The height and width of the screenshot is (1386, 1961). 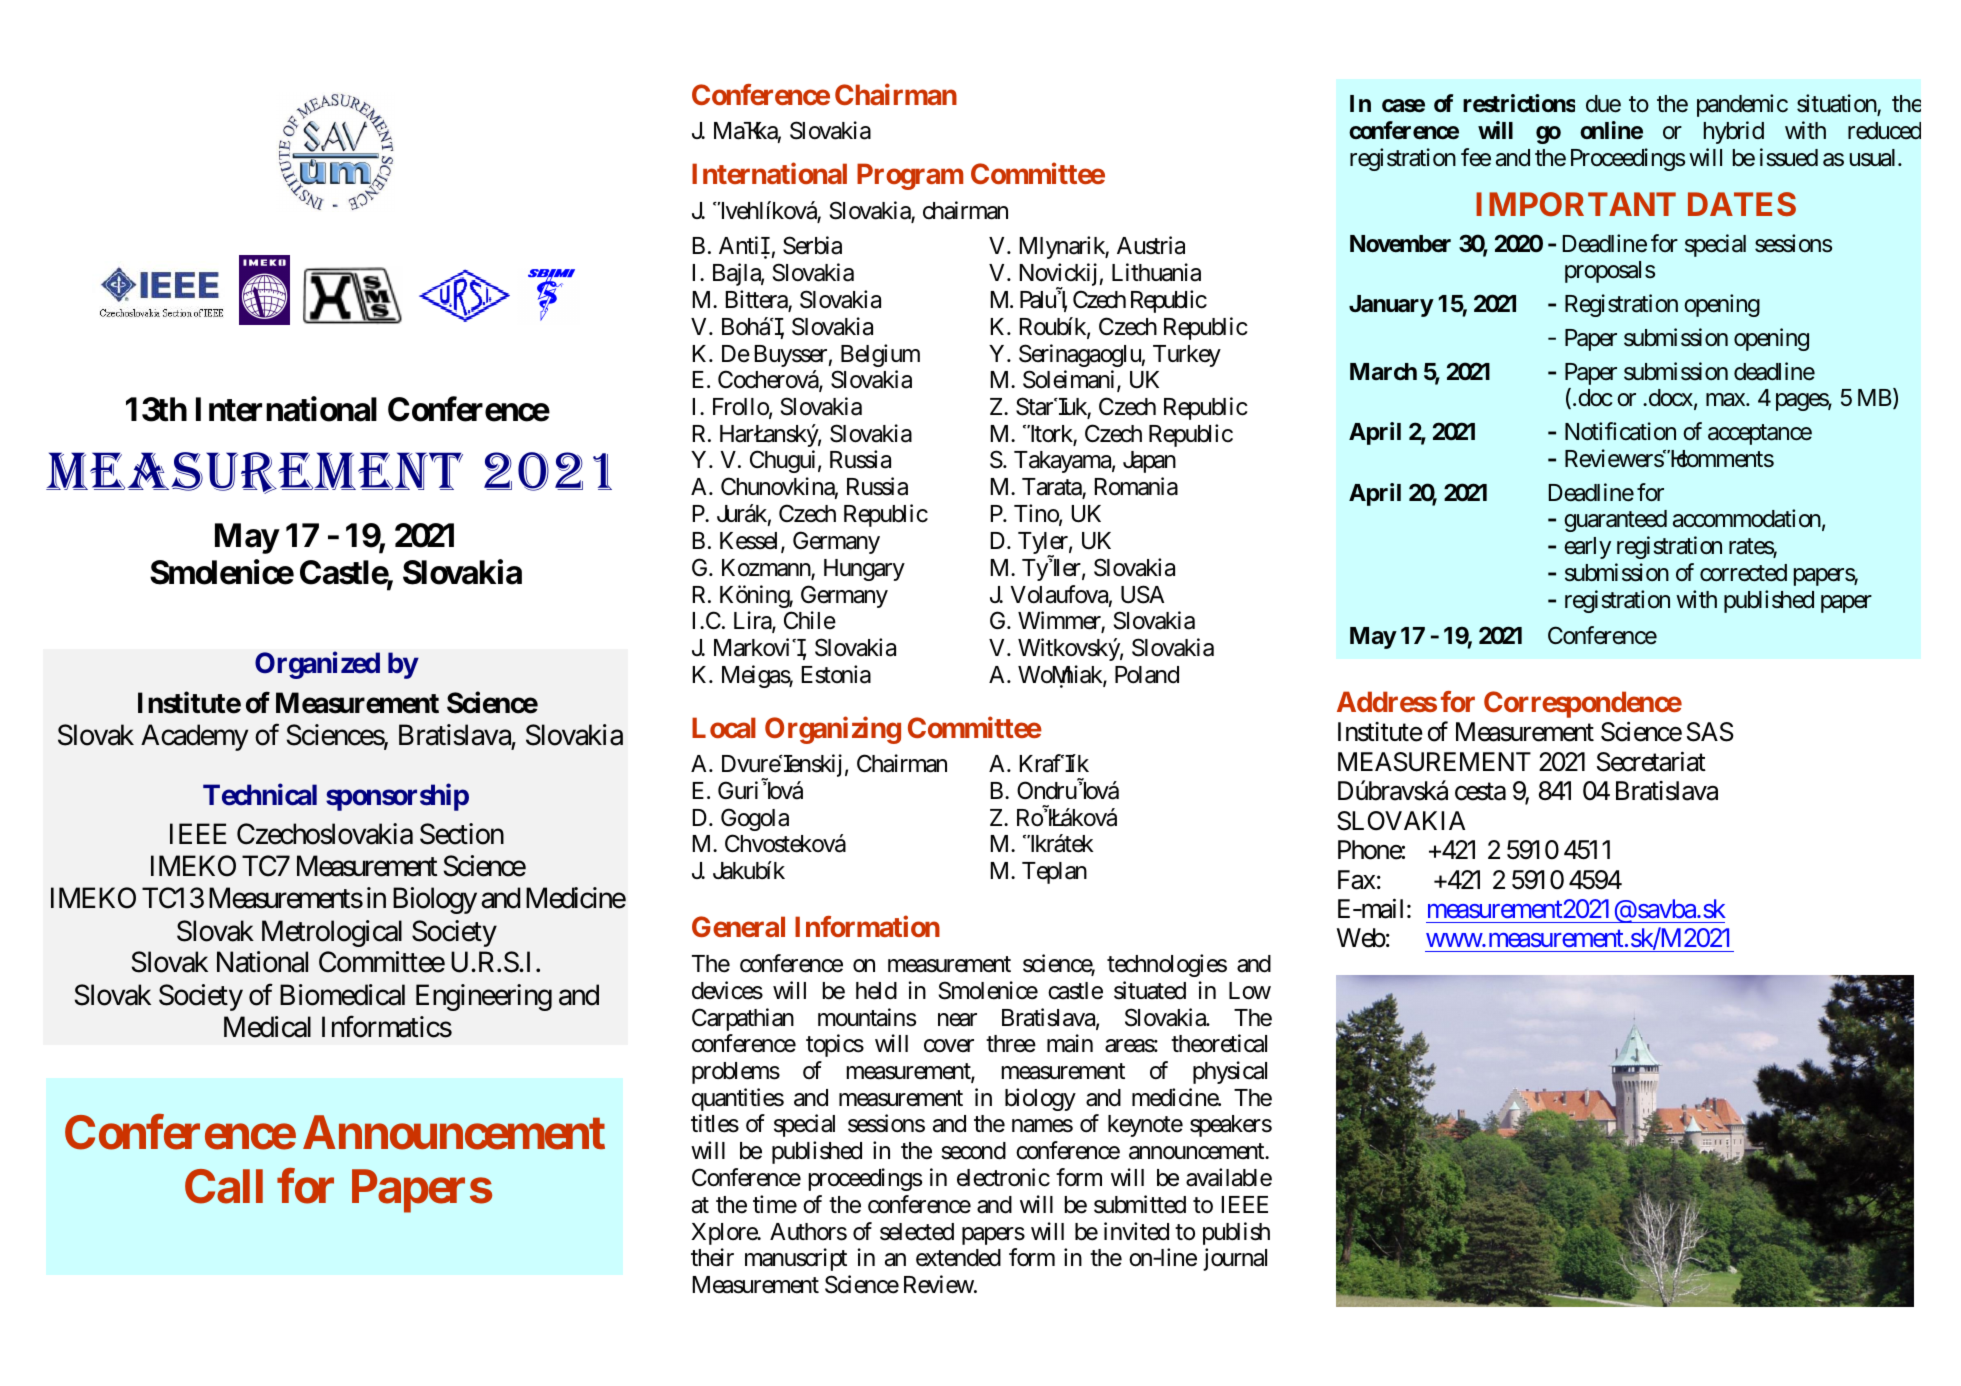 I want to click on Fax, so click(x=1356, y=880).
